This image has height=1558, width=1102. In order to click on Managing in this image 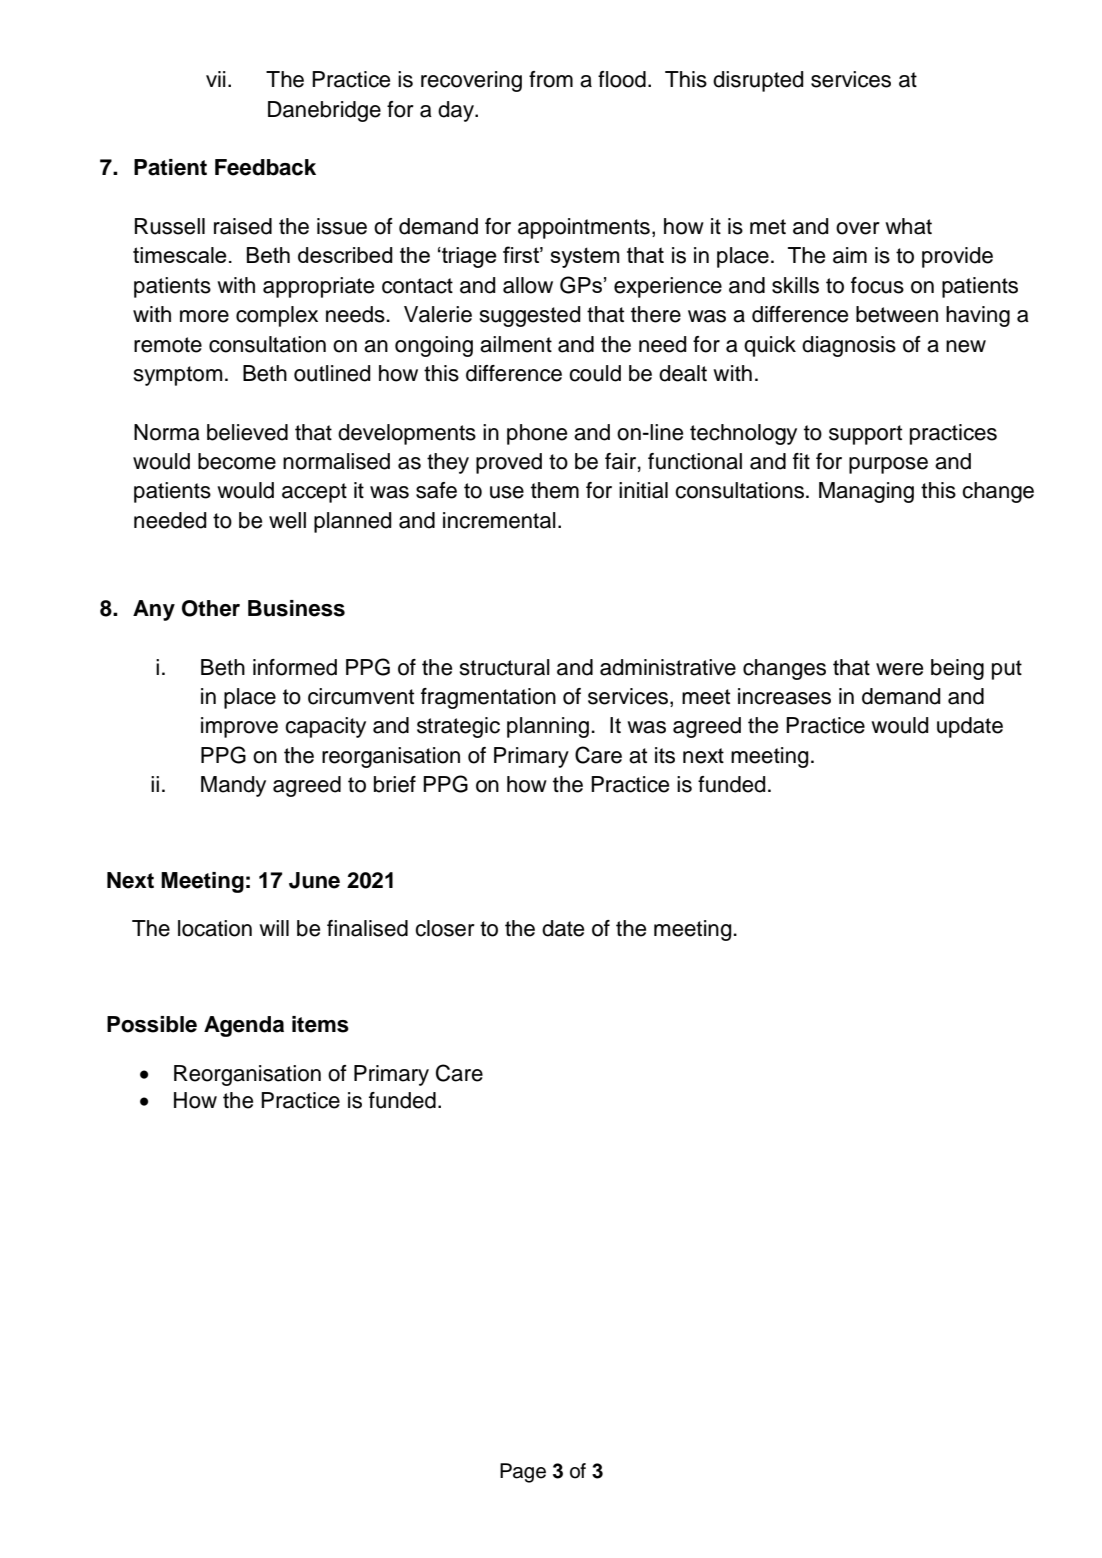, I will do `click(866, 492)`.
